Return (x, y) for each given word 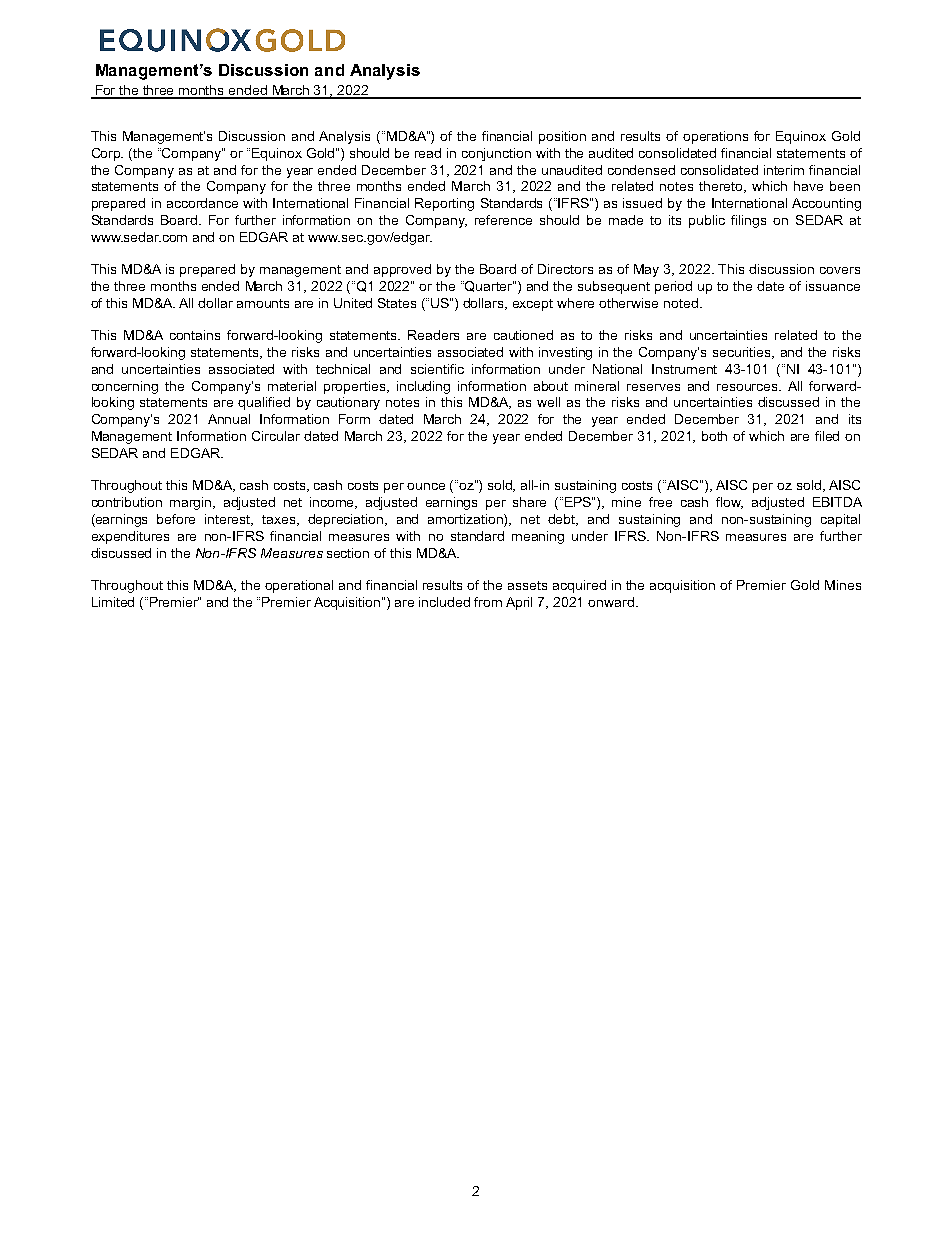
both (714, 436)
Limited (113, 602)
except (533, 305)
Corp (107, 154)
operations (715, 137)
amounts (263, 303)
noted (681, 303)
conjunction (496, 154)
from (488, 602)
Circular (276, 436)
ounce (426, 486)
